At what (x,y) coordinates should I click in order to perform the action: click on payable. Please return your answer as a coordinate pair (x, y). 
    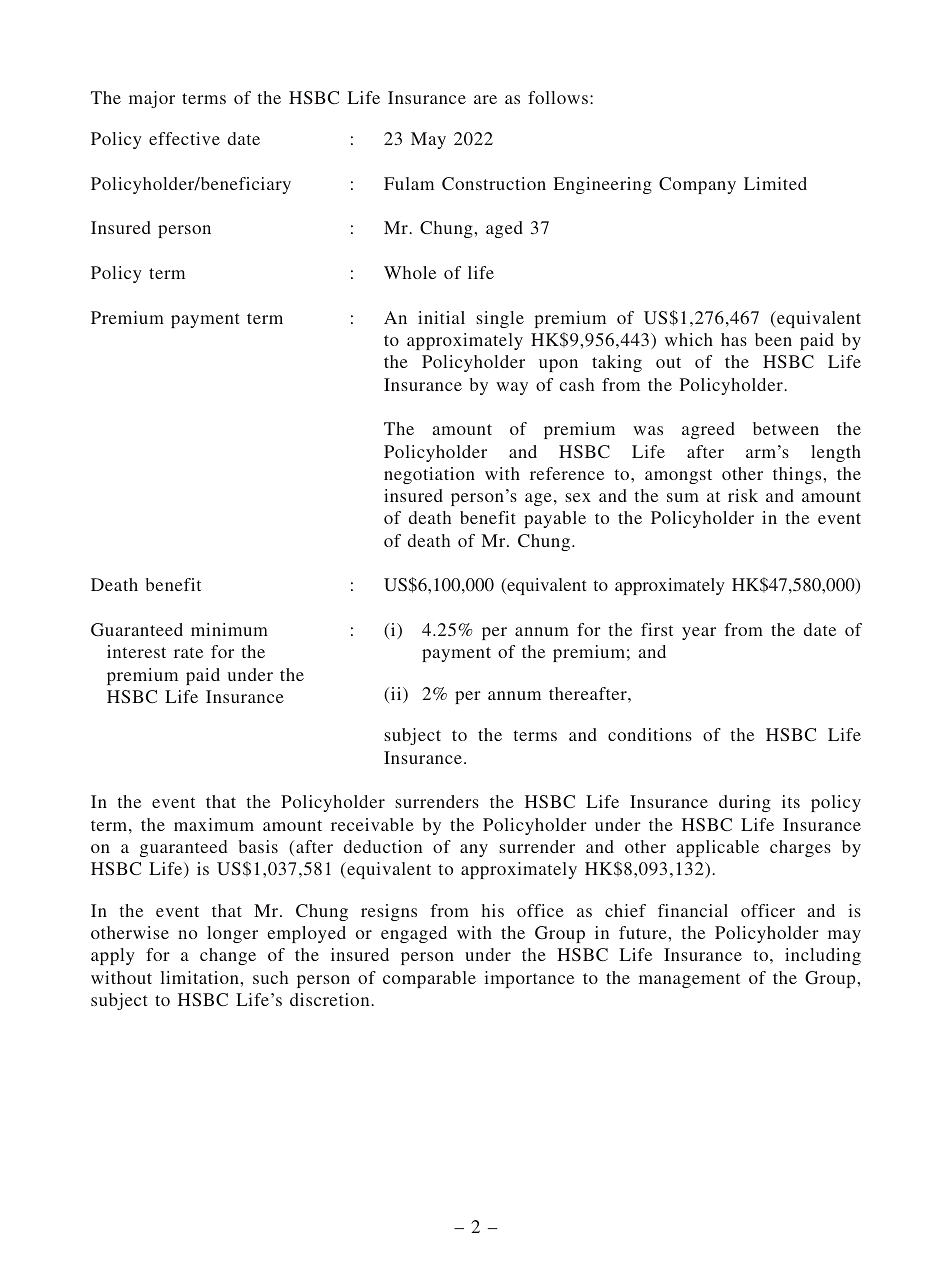
    Looking at the image, I should click on (555, 519).
